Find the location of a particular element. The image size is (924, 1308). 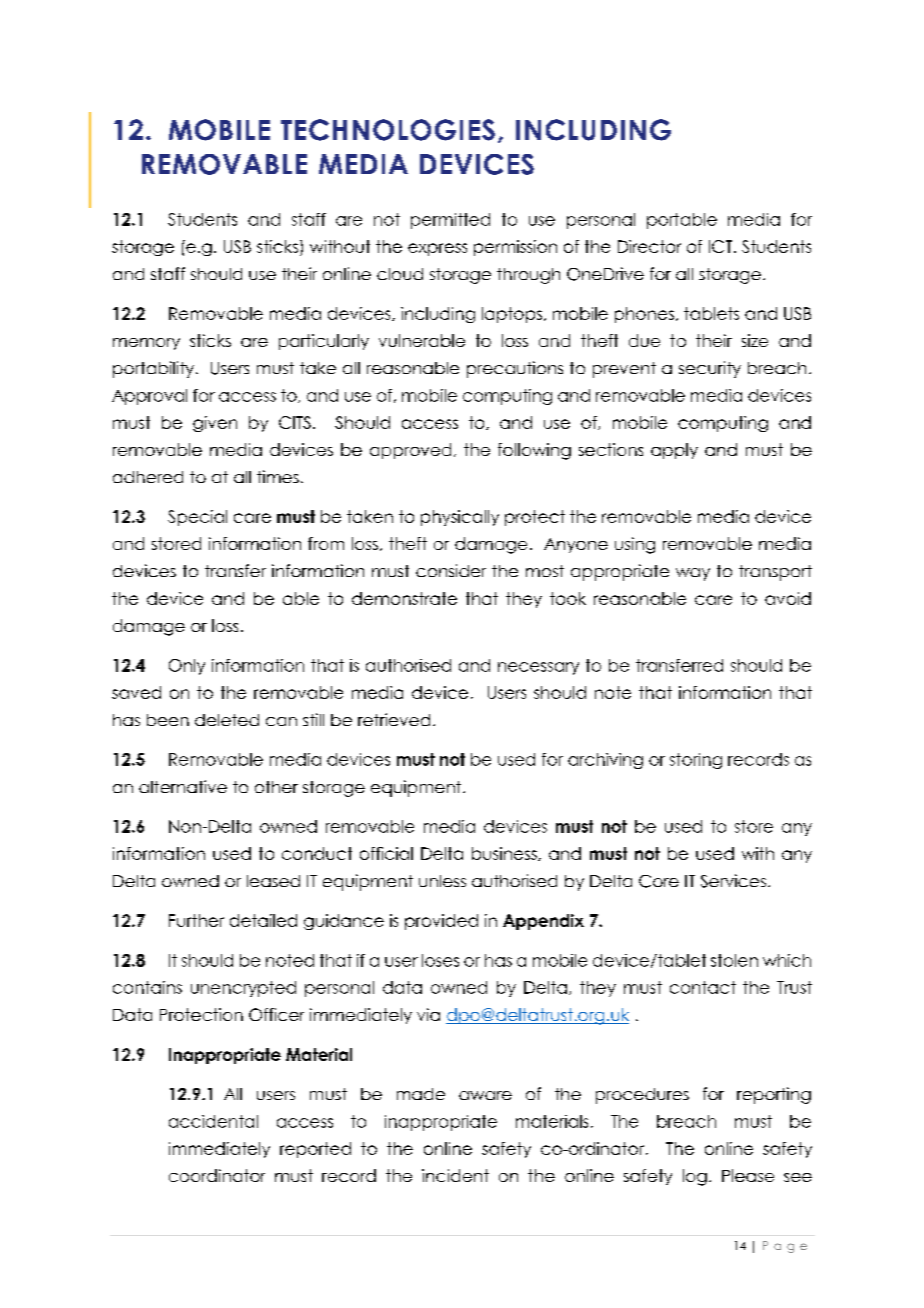

ICT is located at coordinates (722, 246).
